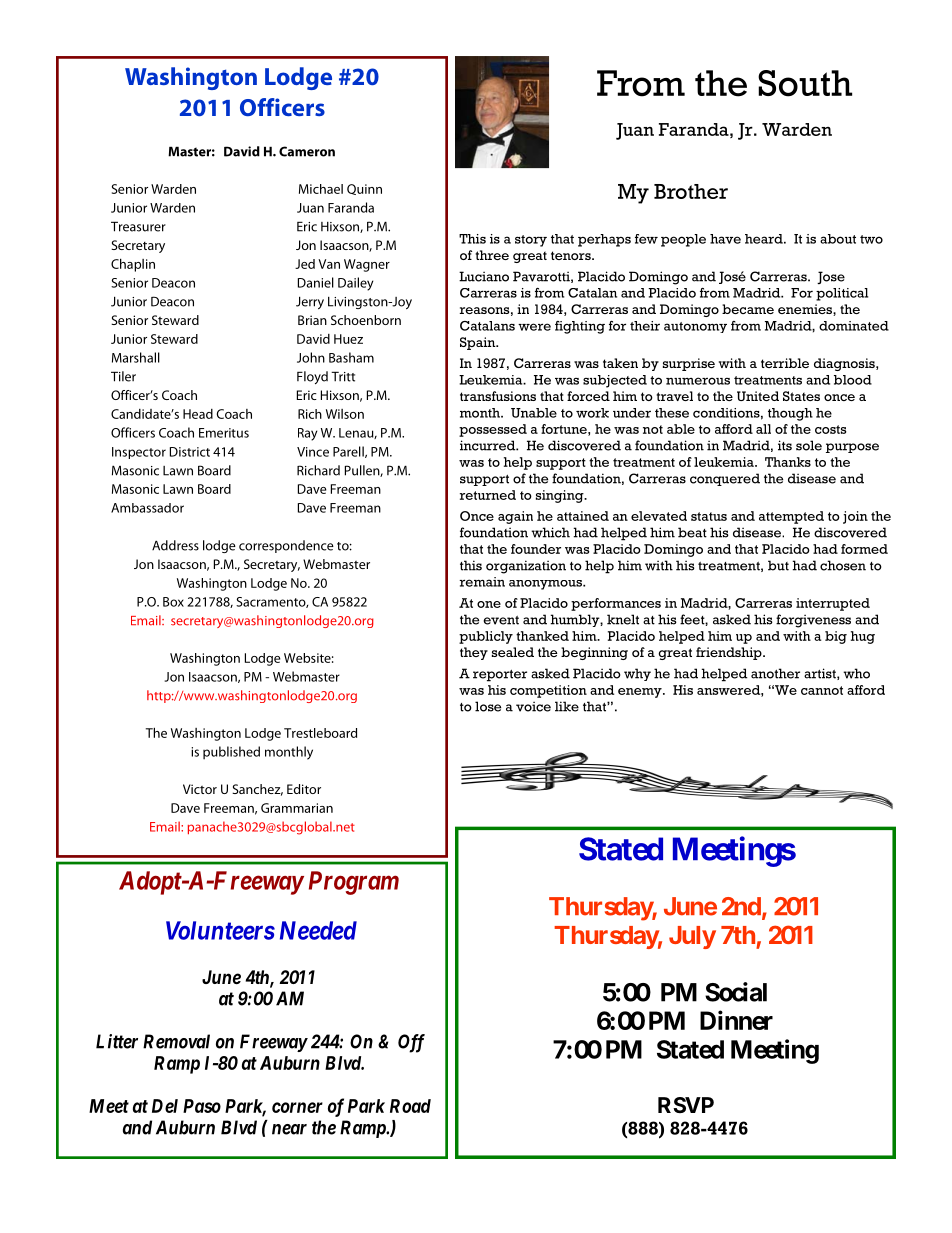 The image size is (952, 1233). I want to click on Spain, so click(479, 343).
